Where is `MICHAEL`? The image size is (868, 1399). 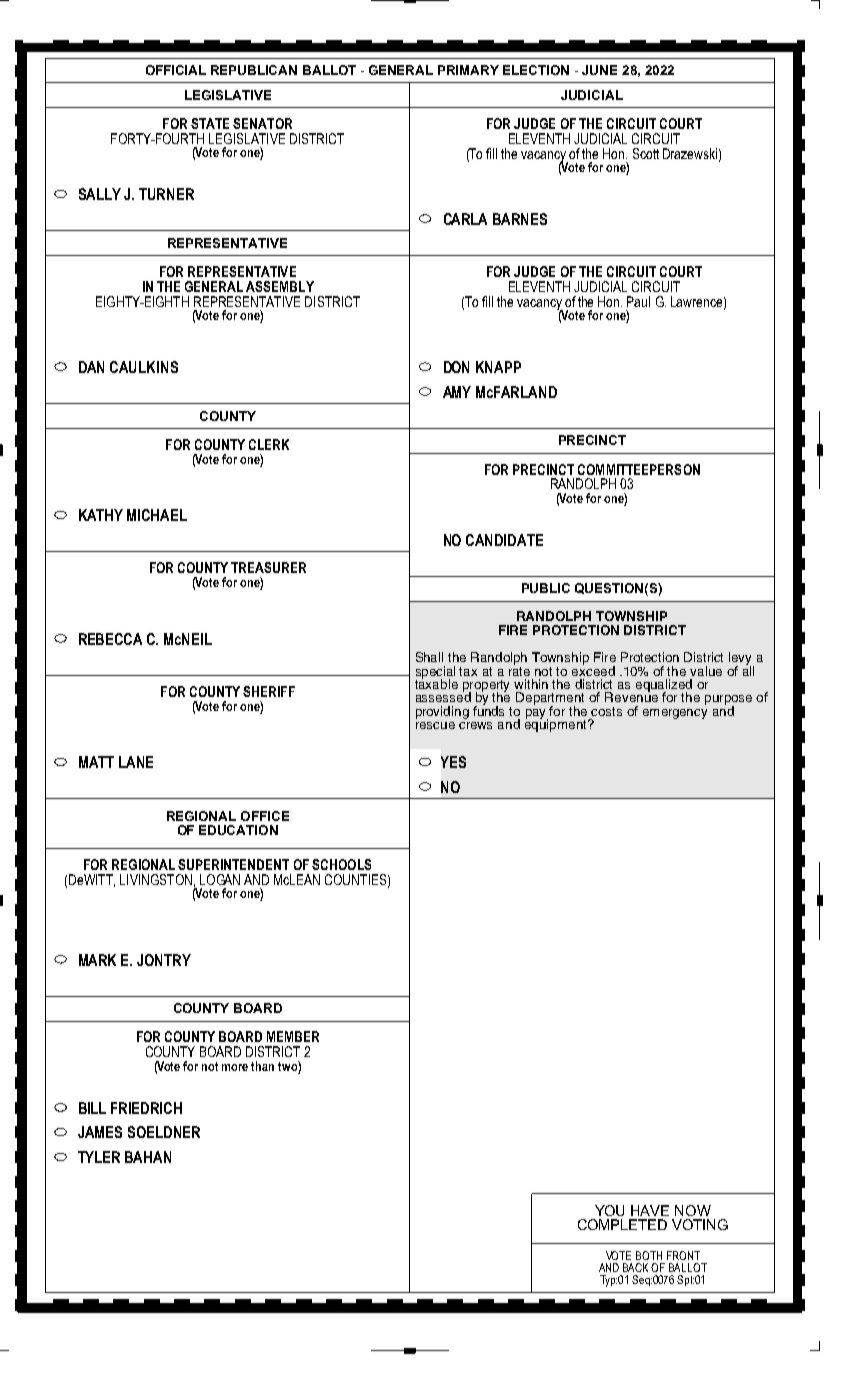 MICHAEL is located at coordinates (157, 515).
